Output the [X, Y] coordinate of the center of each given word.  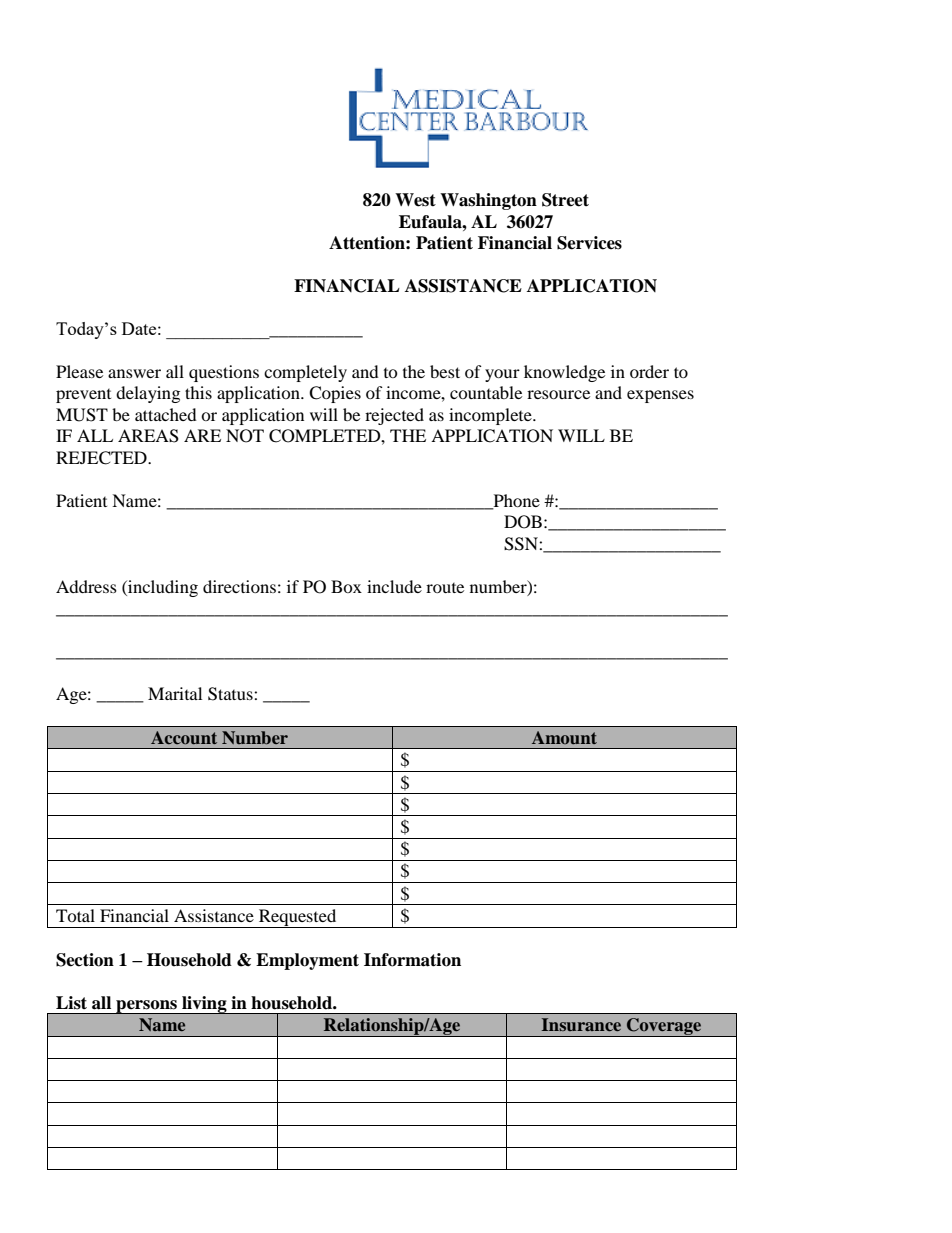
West [415, 200]
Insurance [581, 1024]
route [445, 588]
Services [589, 243]
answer [134, 373]
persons [146, 1007]
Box [346, 586]
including [162, 588]
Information [412, 960]
